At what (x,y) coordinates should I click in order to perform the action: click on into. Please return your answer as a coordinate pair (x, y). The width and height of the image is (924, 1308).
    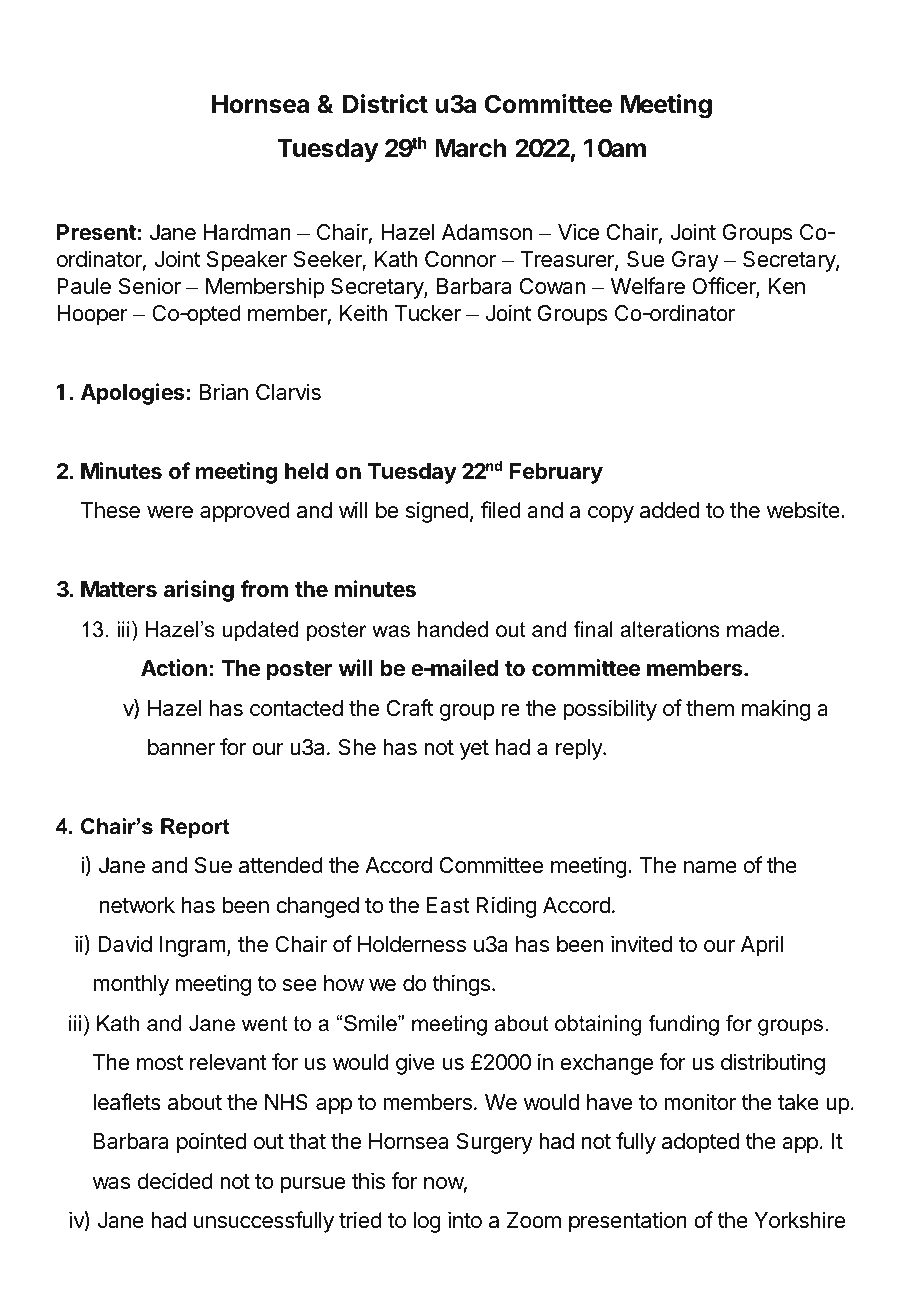
    Looking at the image, I should click on (465, 1220).
